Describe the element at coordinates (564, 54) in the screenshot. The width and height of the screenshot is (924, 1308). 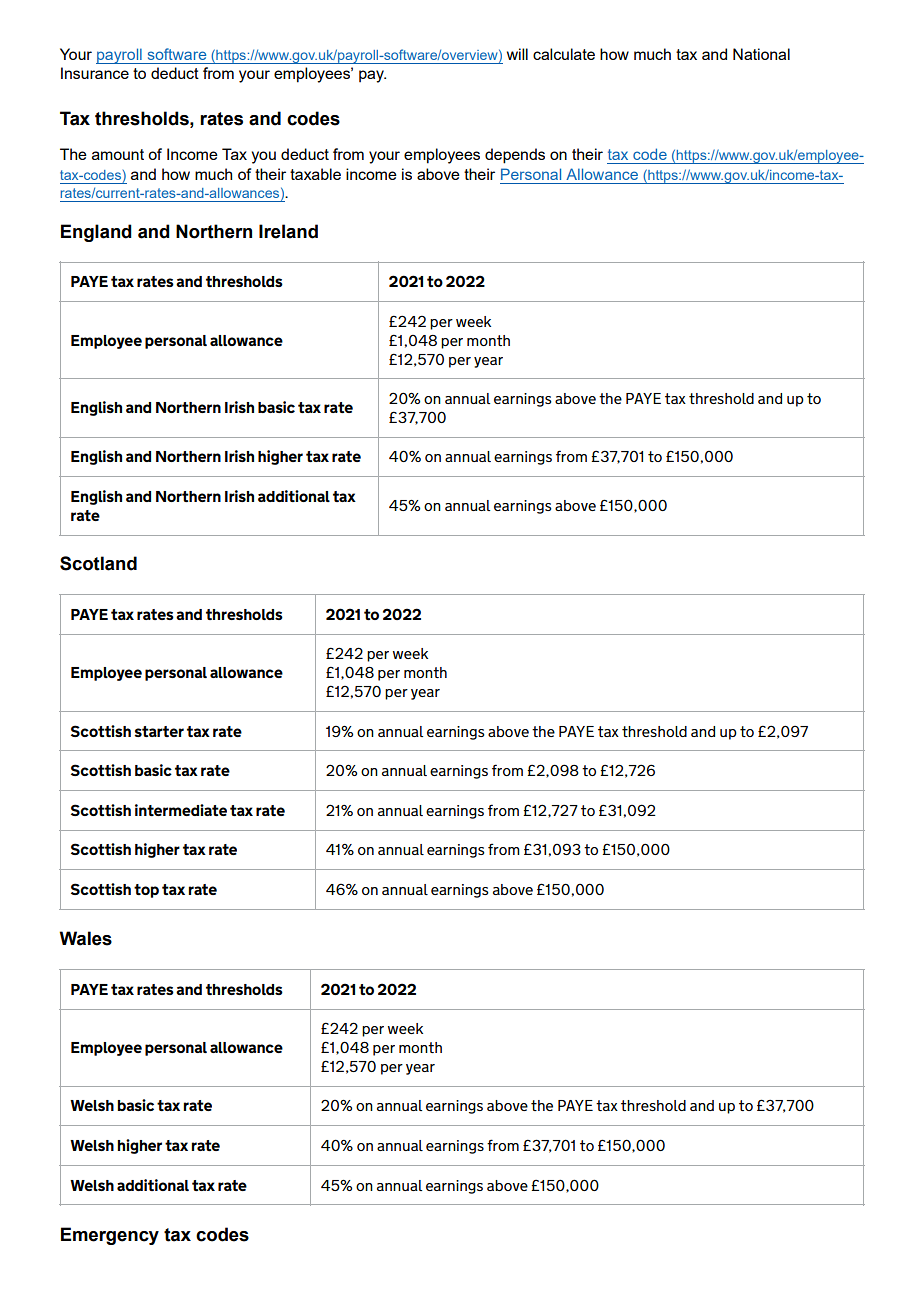
I see `calculate` at that location.
